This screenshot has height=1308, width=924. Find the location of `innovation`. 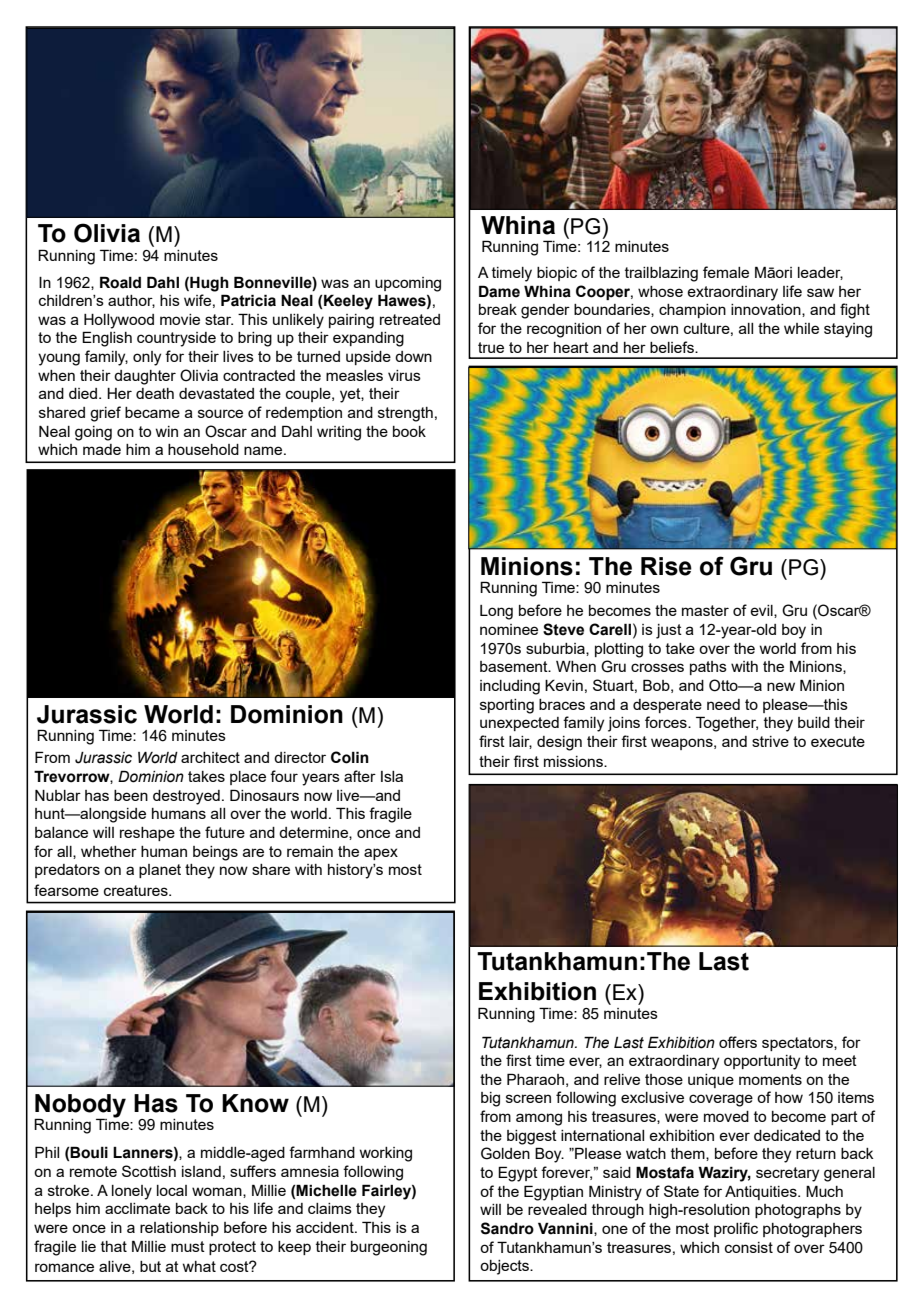

innovation is located at coordinates (767, 310).
